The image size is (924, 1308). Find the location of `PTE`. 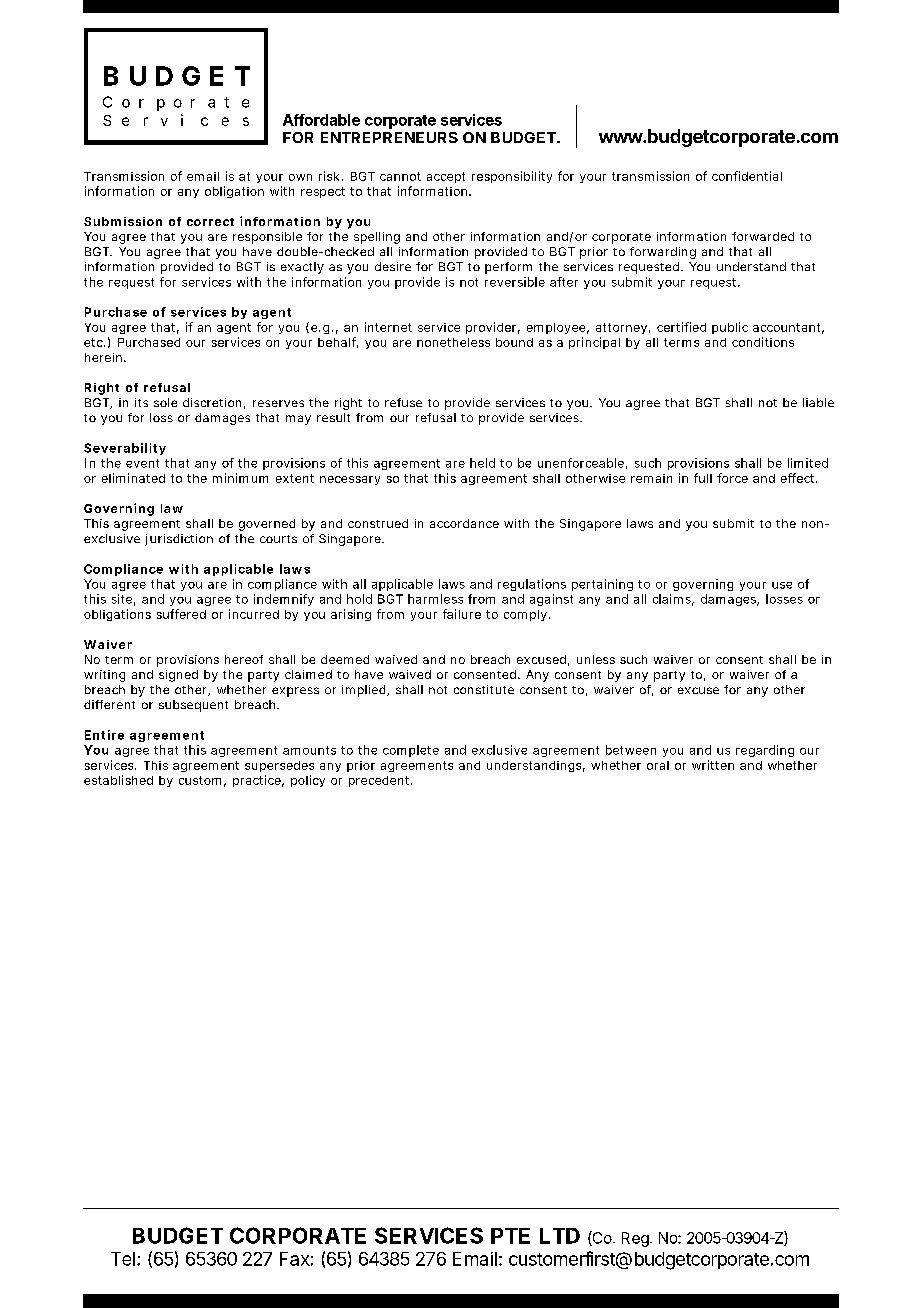

PTE is located at coordinates (510, 1236).
